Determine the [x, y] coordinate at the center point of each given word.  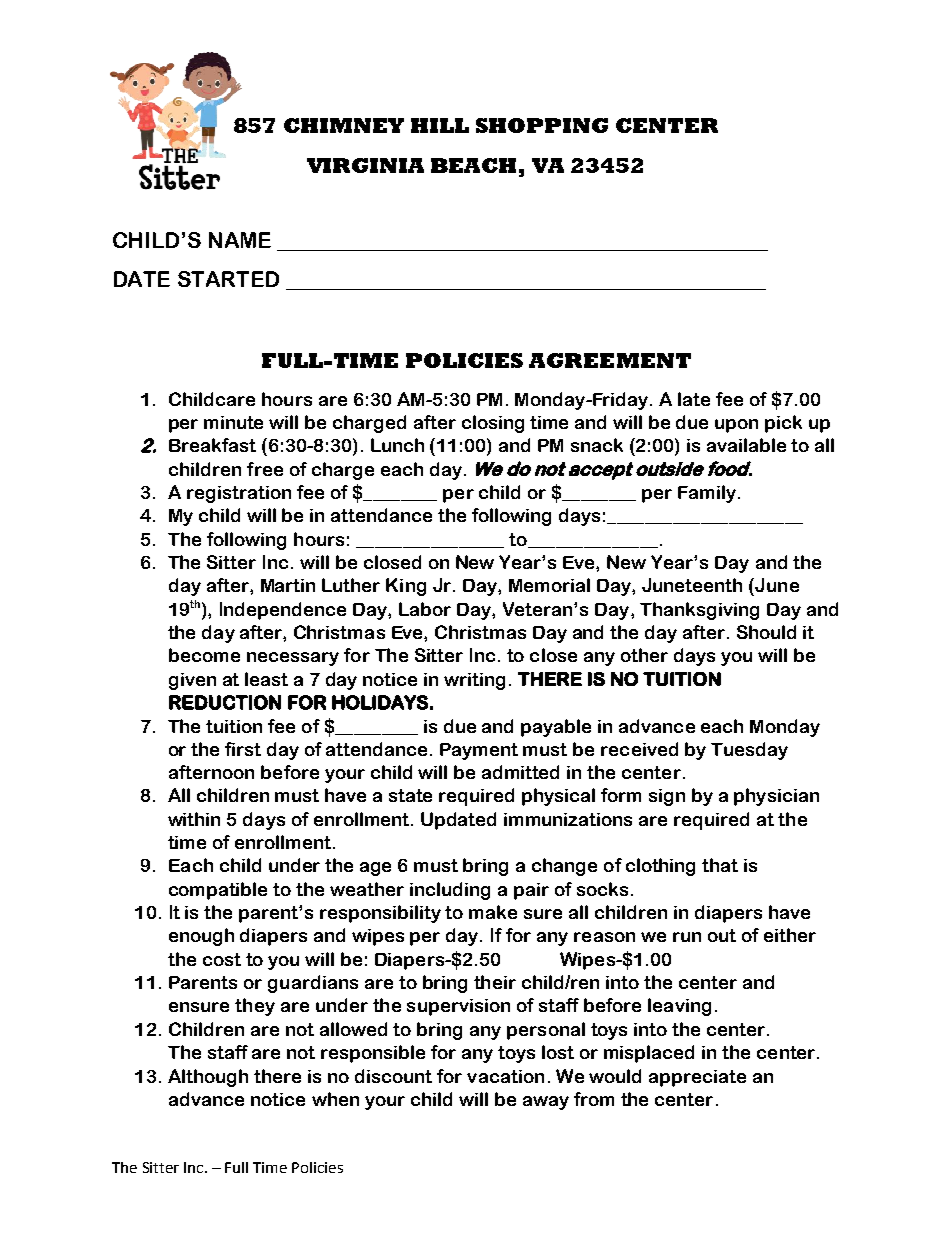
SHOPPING [542, 125]
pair [531, 891]
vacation [505, 1076]
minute [233, 422]
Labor [425, 609]
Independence [283, 611]
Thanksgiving [699, 611]
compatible [218, 891]
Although [208, 1078]
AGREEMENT [610, 360]
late [694, 399]
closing [493, 424]
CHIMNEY [344, 125]
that [720, 865]
